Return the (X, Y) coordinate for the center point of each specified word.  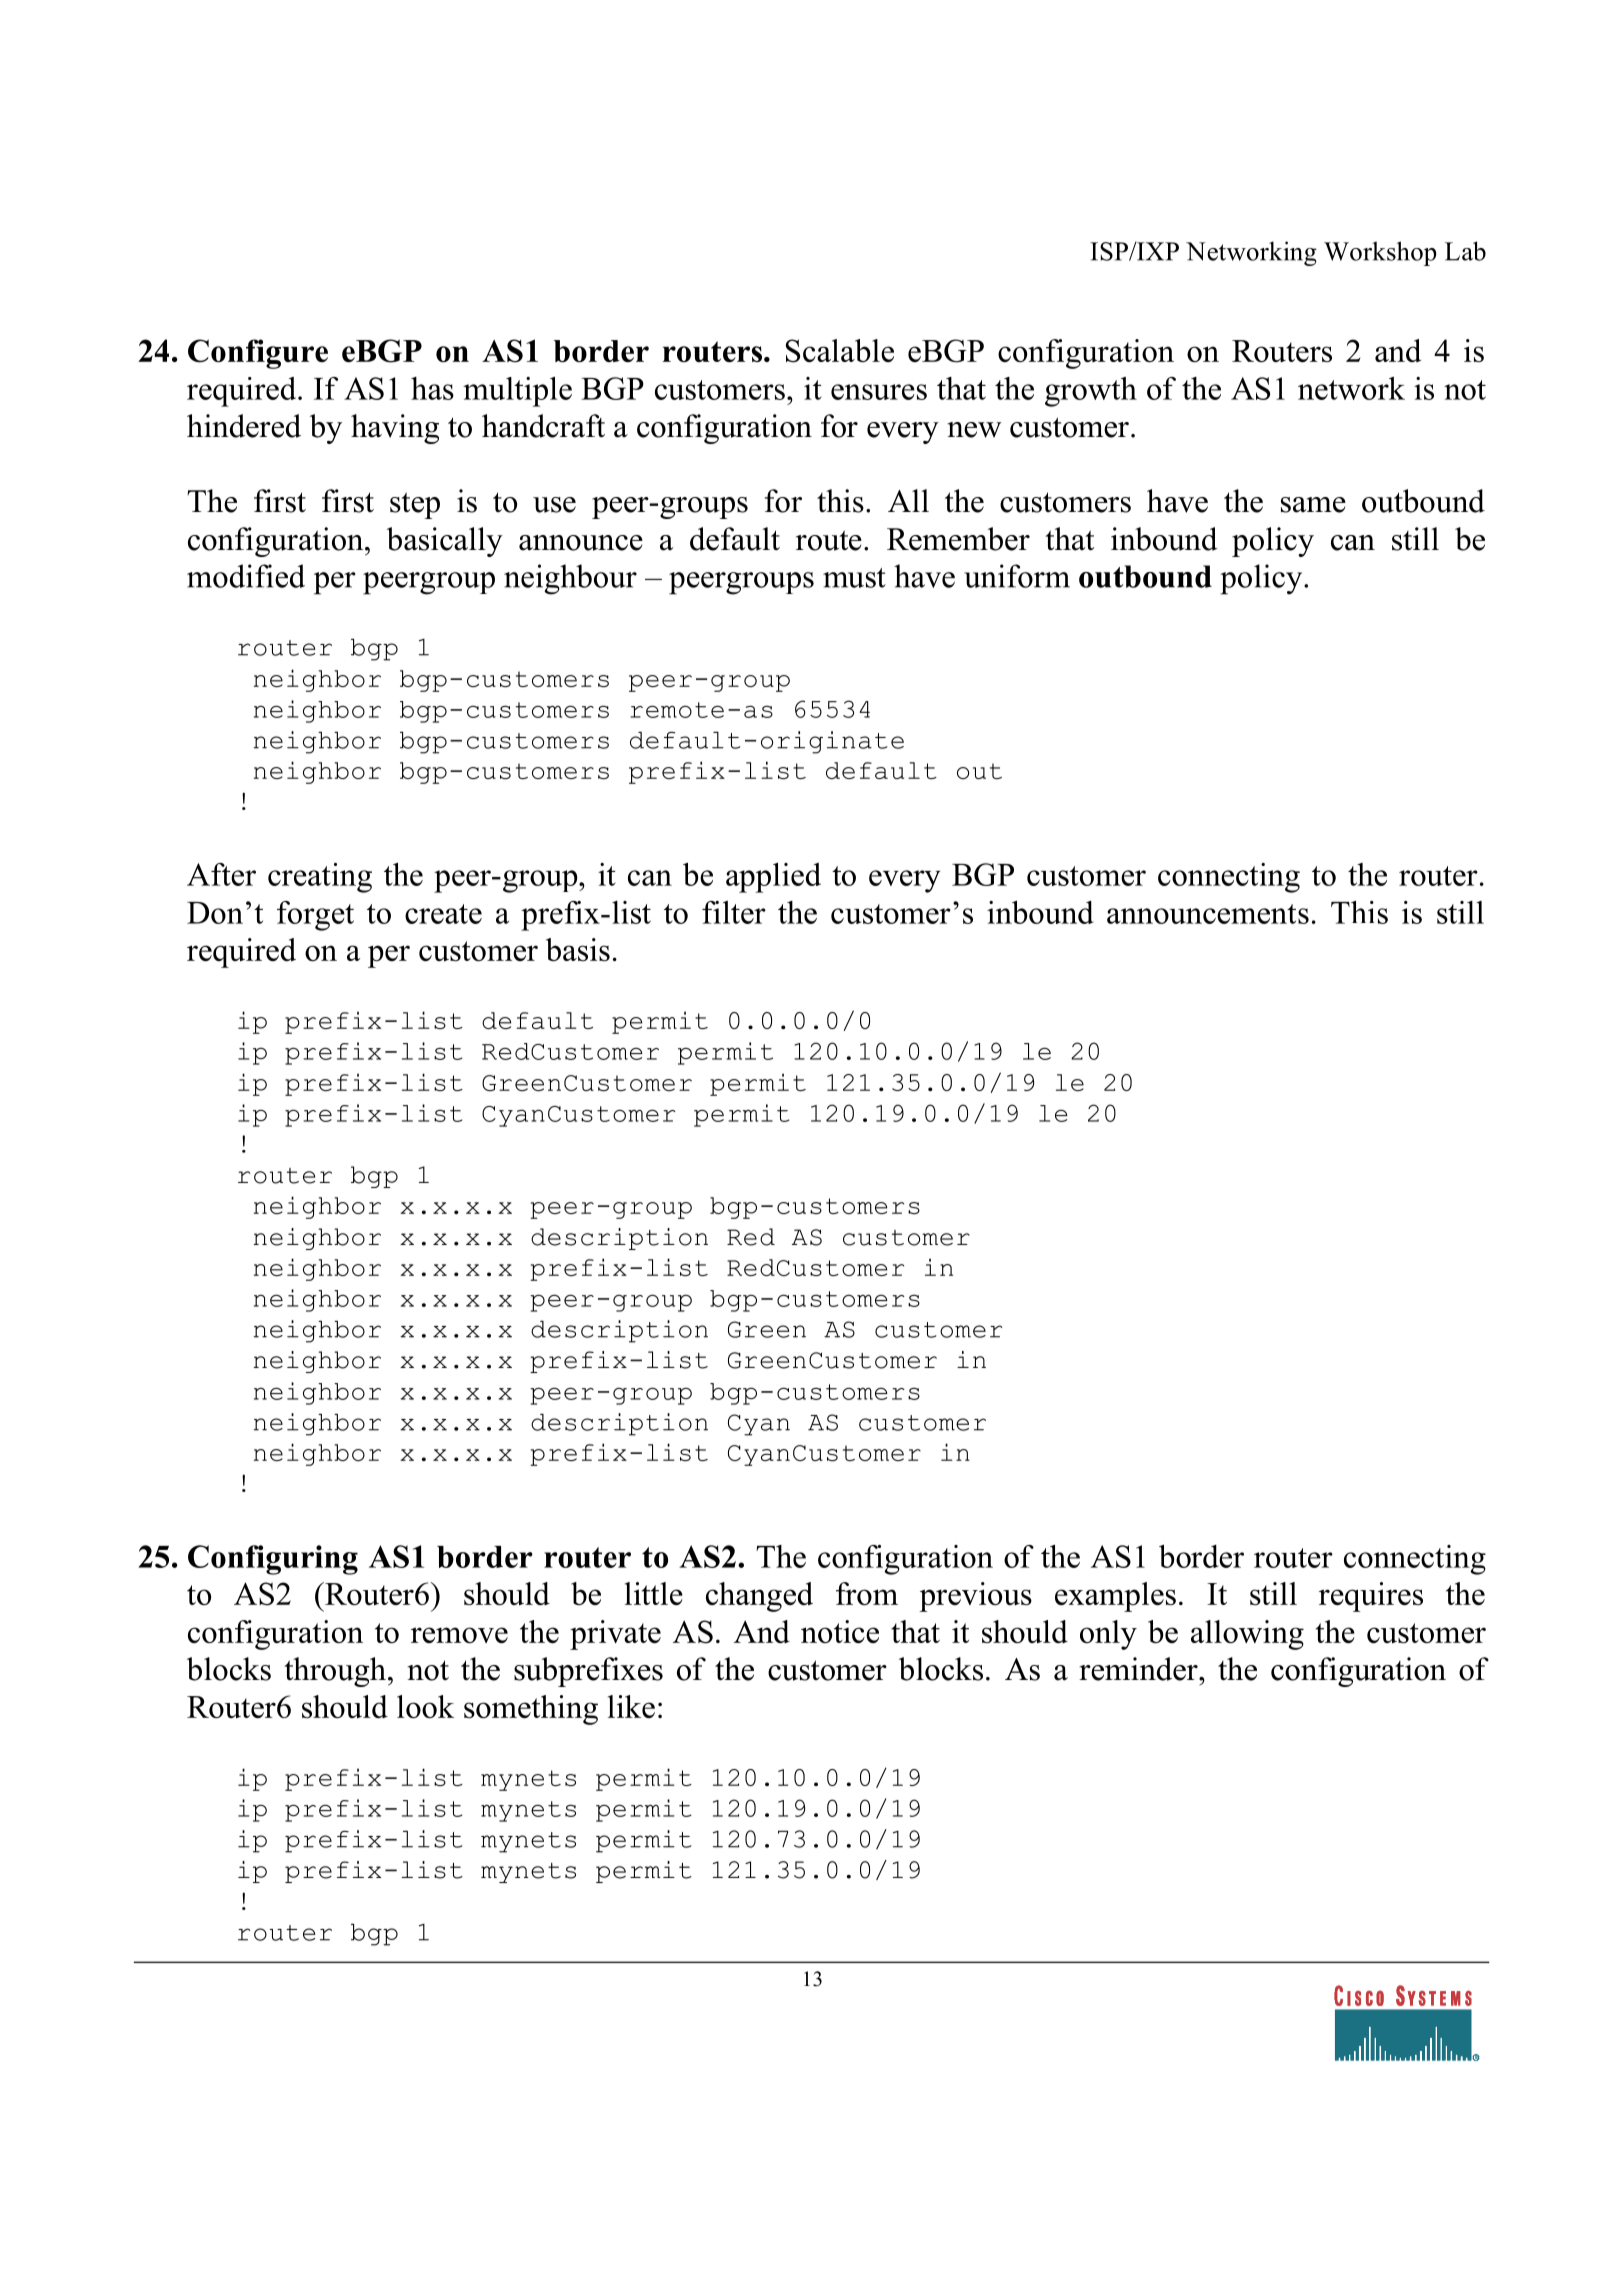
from (867, 1593)
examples (1115, 1597)
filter (734, 912)
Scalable (840, 351)
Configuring (273, 1560)
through (335, 1672)
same (1313, 505)
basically (445, 542)
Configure (258, 354)
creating (320, 878)
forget (315, 916)
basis (578, 949)
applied (773, 878)
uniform (1017, 576)
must (854, 578)
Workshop (1380, 253)
